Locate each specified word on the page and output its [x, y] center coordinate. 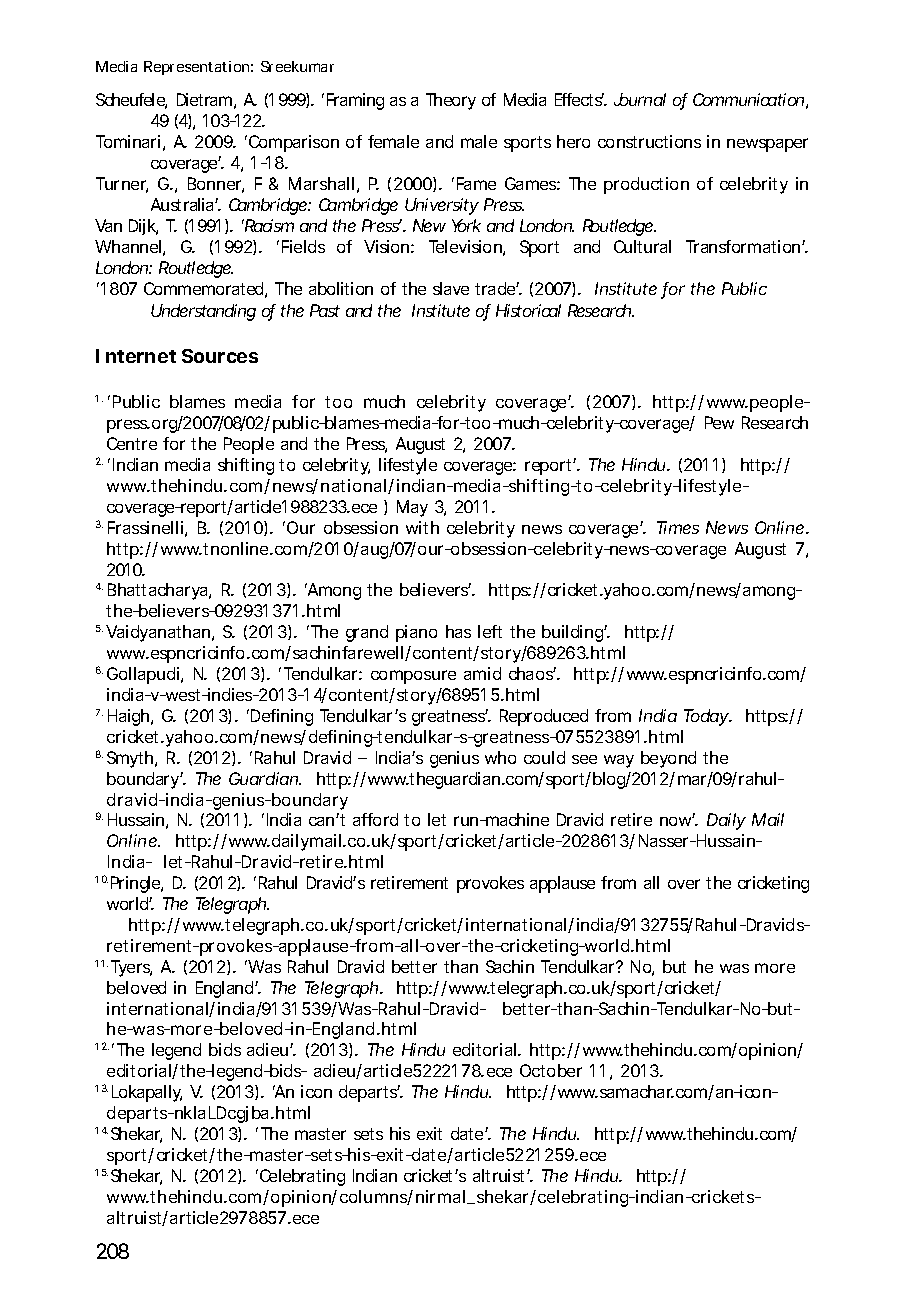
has [458, 631]
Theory [451, 101]
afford [375, 819]
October [551, 1070]
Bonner [216, 185]
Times [678, 527]
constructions [649, 141]
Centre [132, 443]
